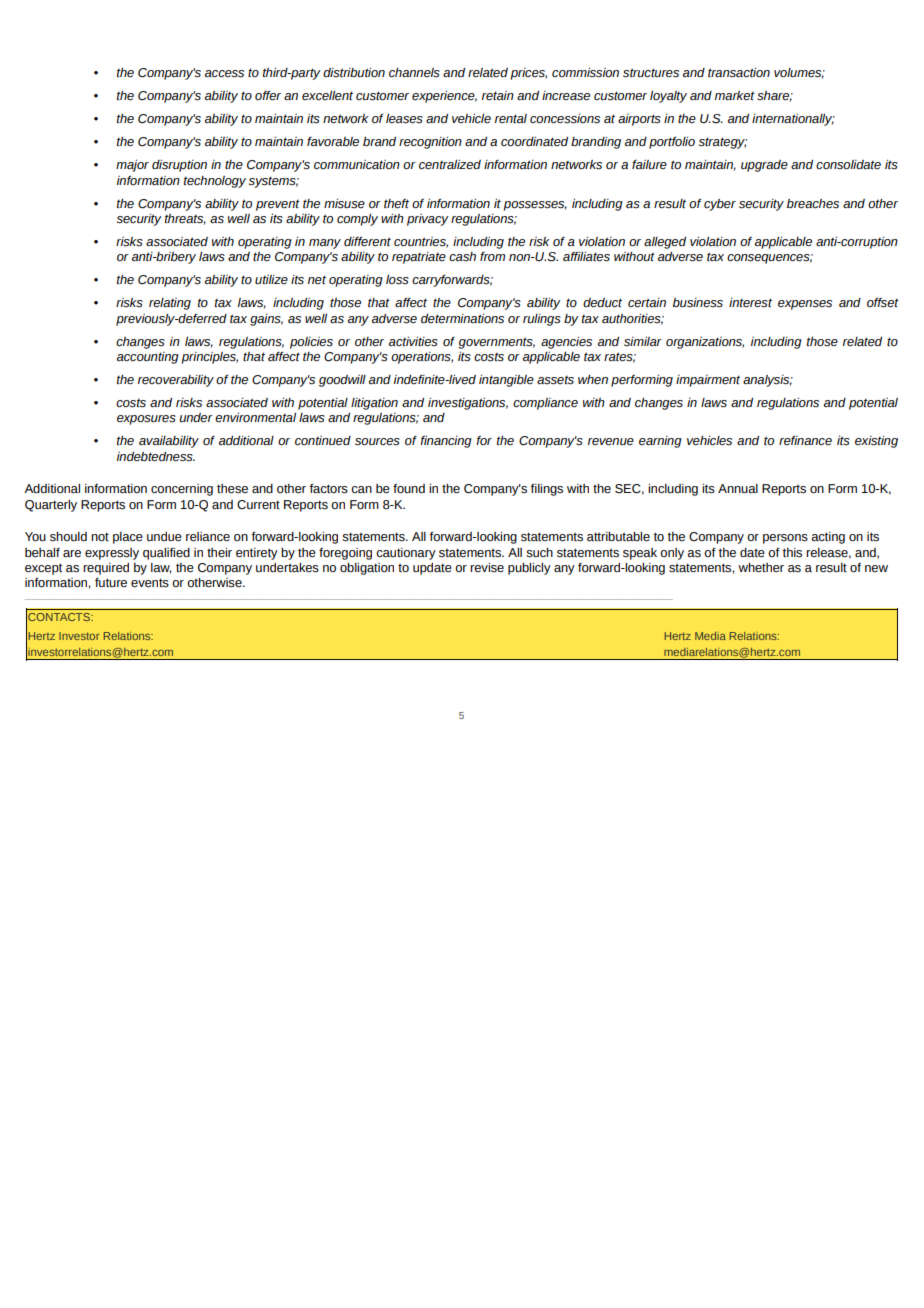 This document has width=924, height=1308. What do you see at coordinates (450, 165) in the document?
I see `centralized` at bounding box center [450, 165].
